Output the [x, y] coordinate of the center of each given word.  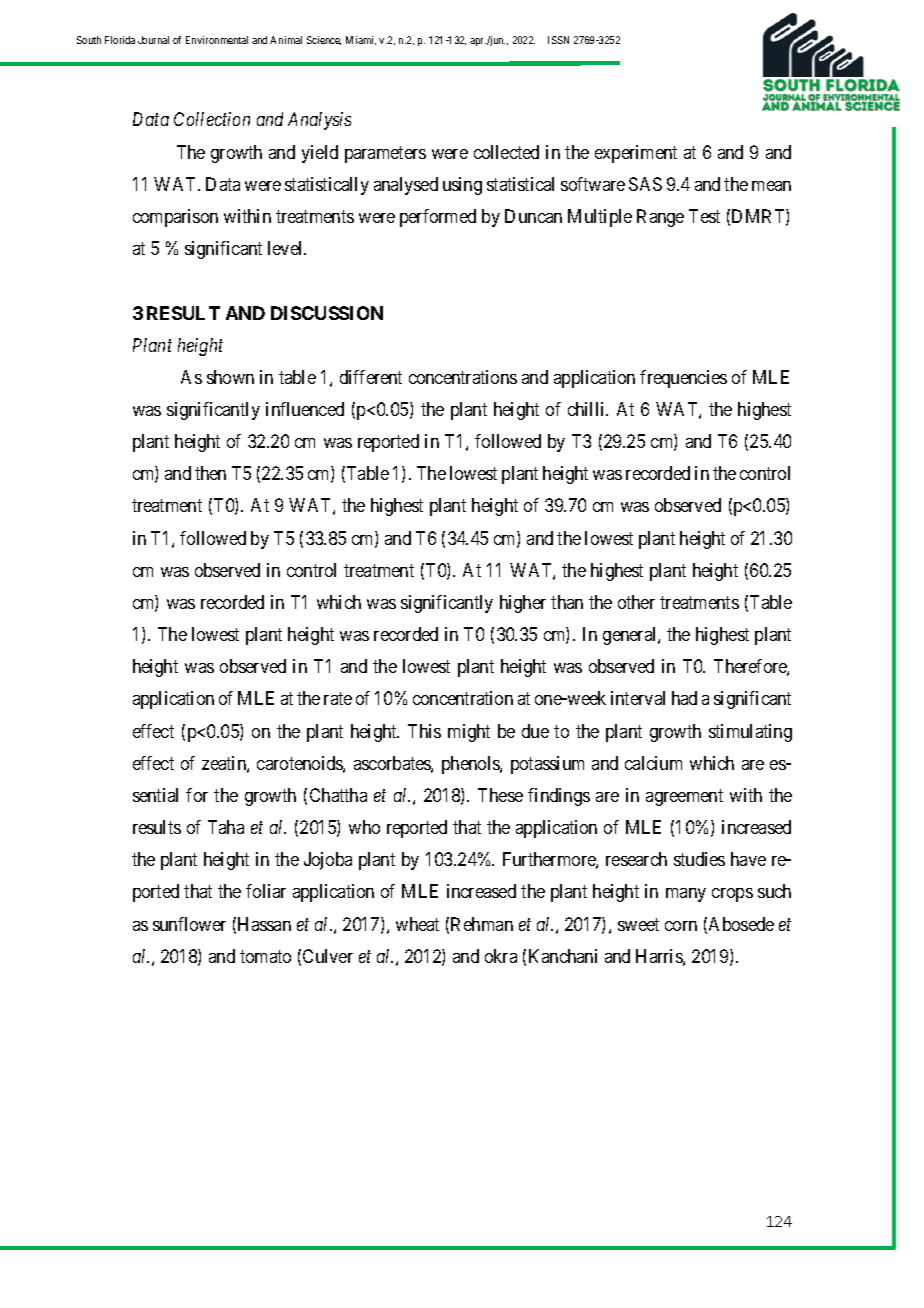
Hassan [264, 924]
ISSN [558, 40]
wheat [417, 924]
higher [523, 604]
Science [324, 40]
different [371, 377]
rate [338, 699]
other [636, 602]
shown [230, 377]
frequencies [683, 379]
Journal [153, 40]
